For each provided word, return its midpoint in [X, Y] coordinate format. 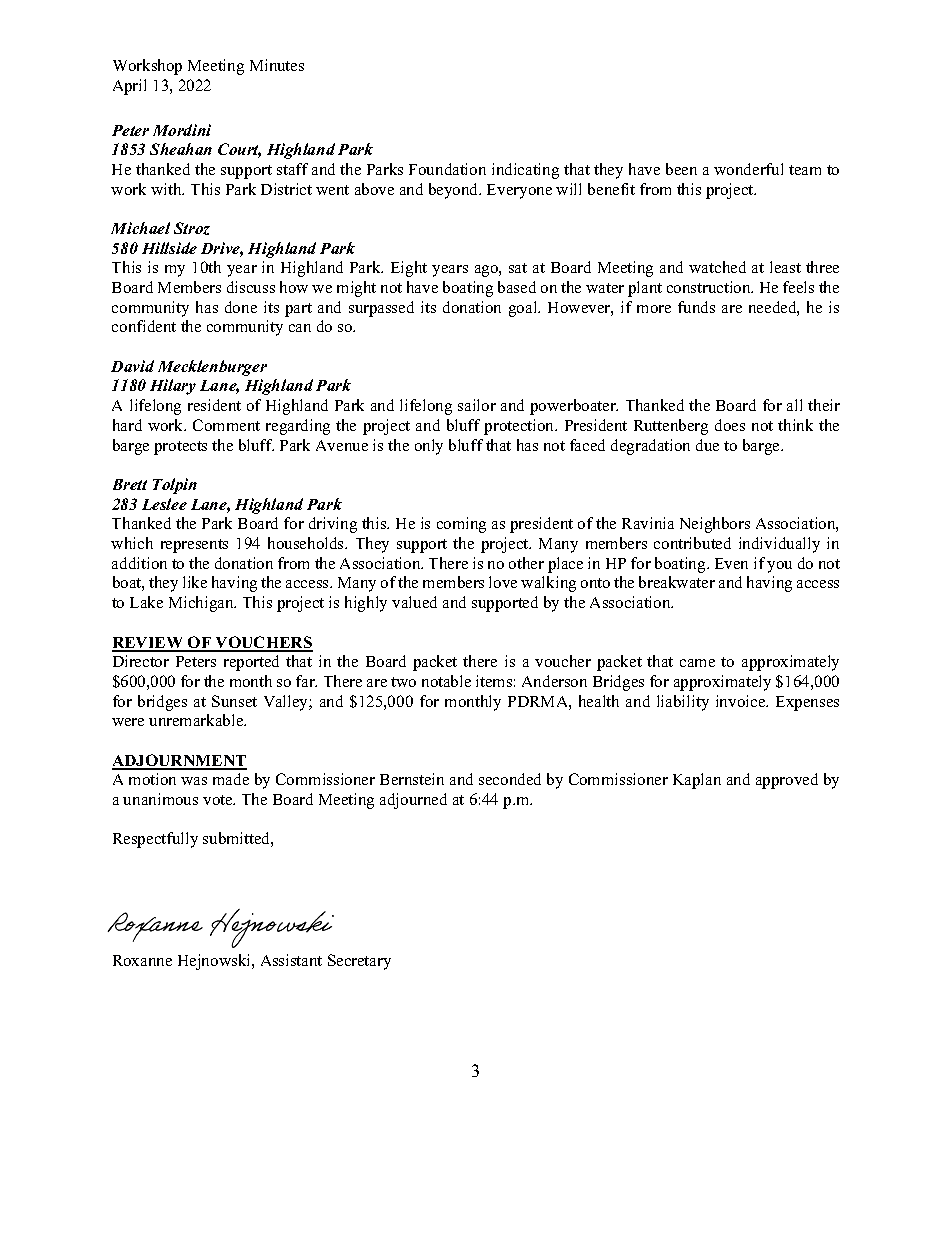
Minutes [277, 65]
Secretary [359, 962]
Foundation [447, 169]
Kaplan [697, 781]
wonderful [748, 169]
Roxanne [142, 960]
